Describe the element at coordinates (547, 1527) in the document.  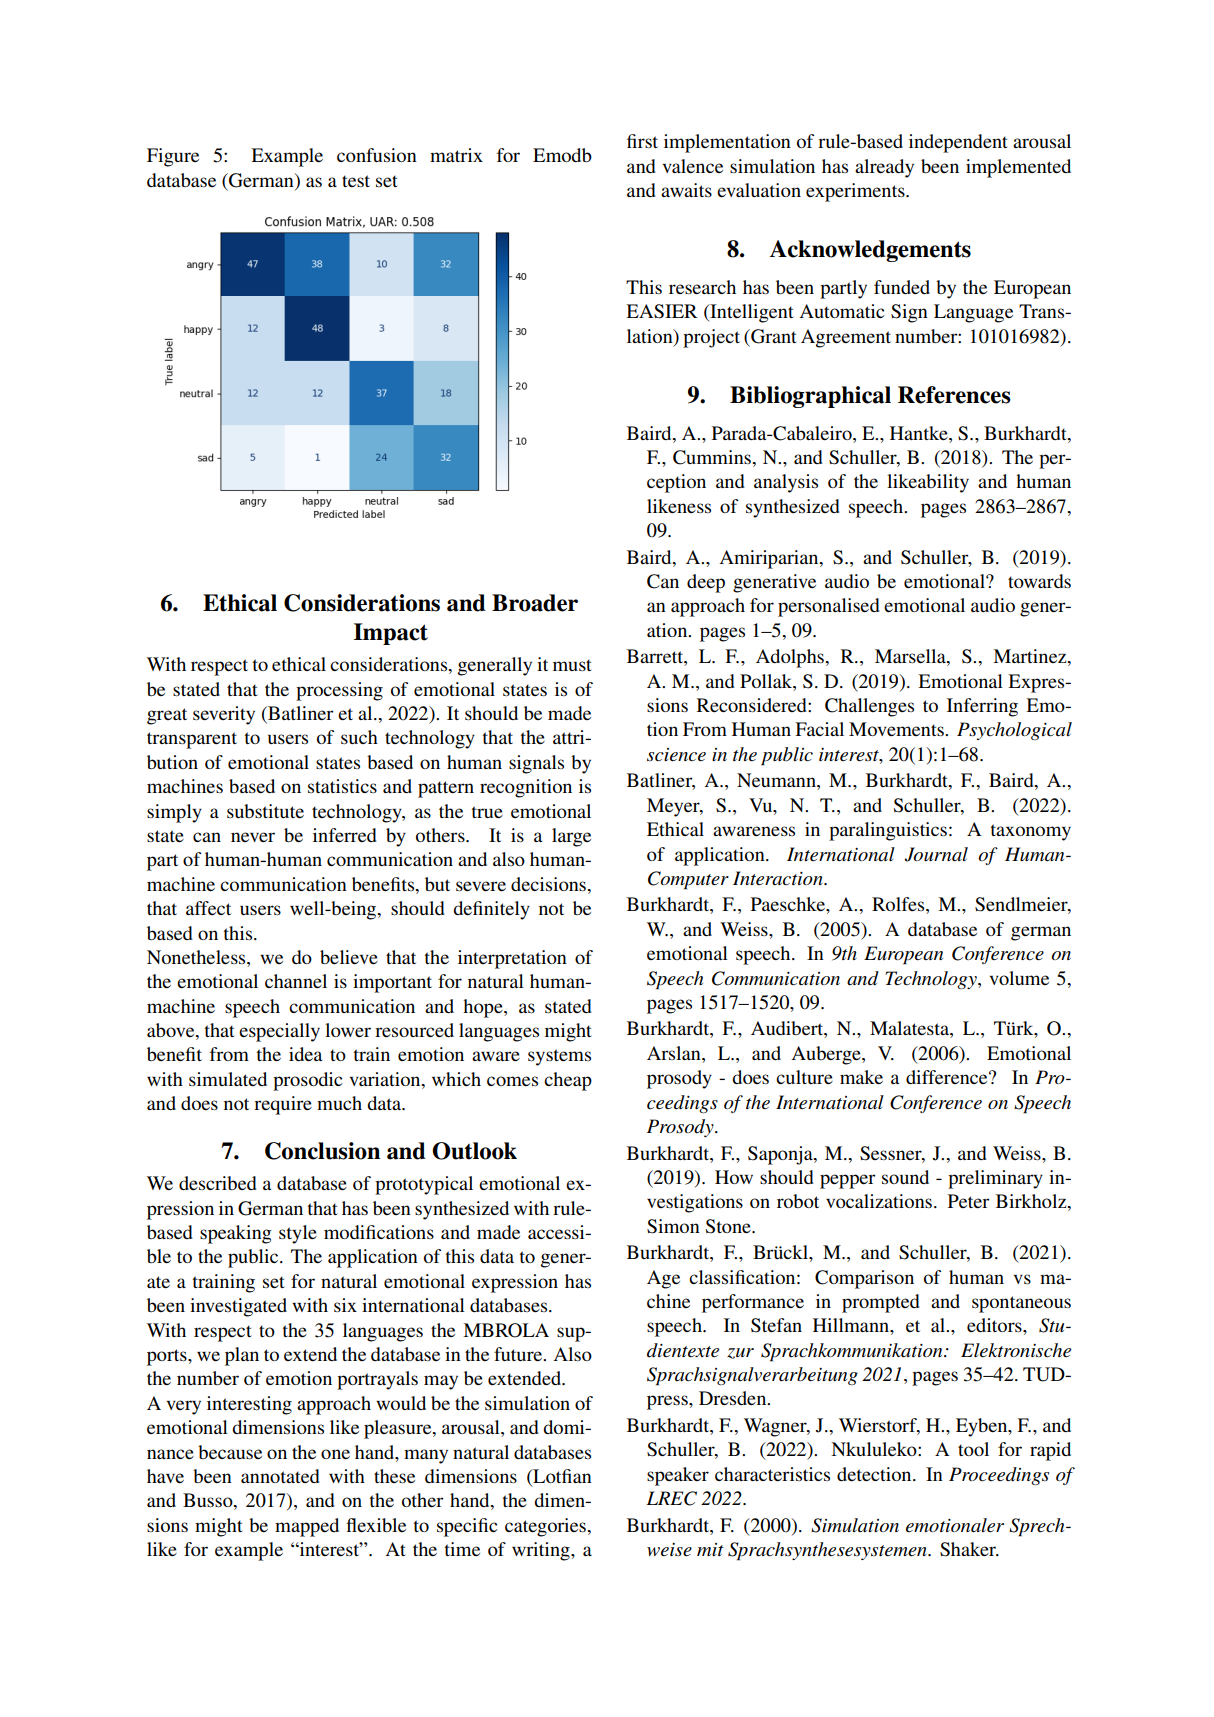
I see `categories` at that location.
